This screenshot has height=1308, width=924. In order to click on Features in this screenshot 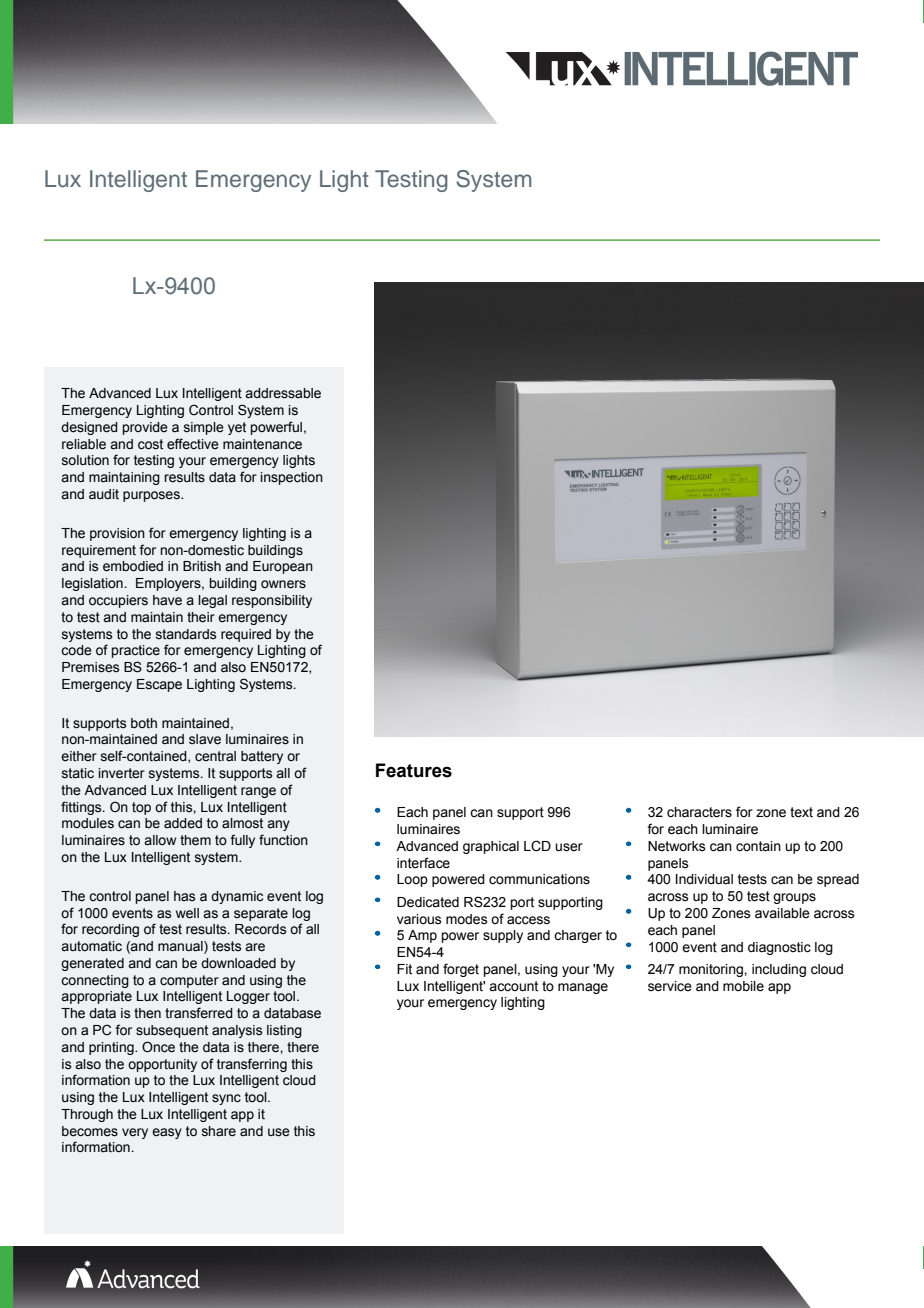, I will do `click(414, 770)`.
